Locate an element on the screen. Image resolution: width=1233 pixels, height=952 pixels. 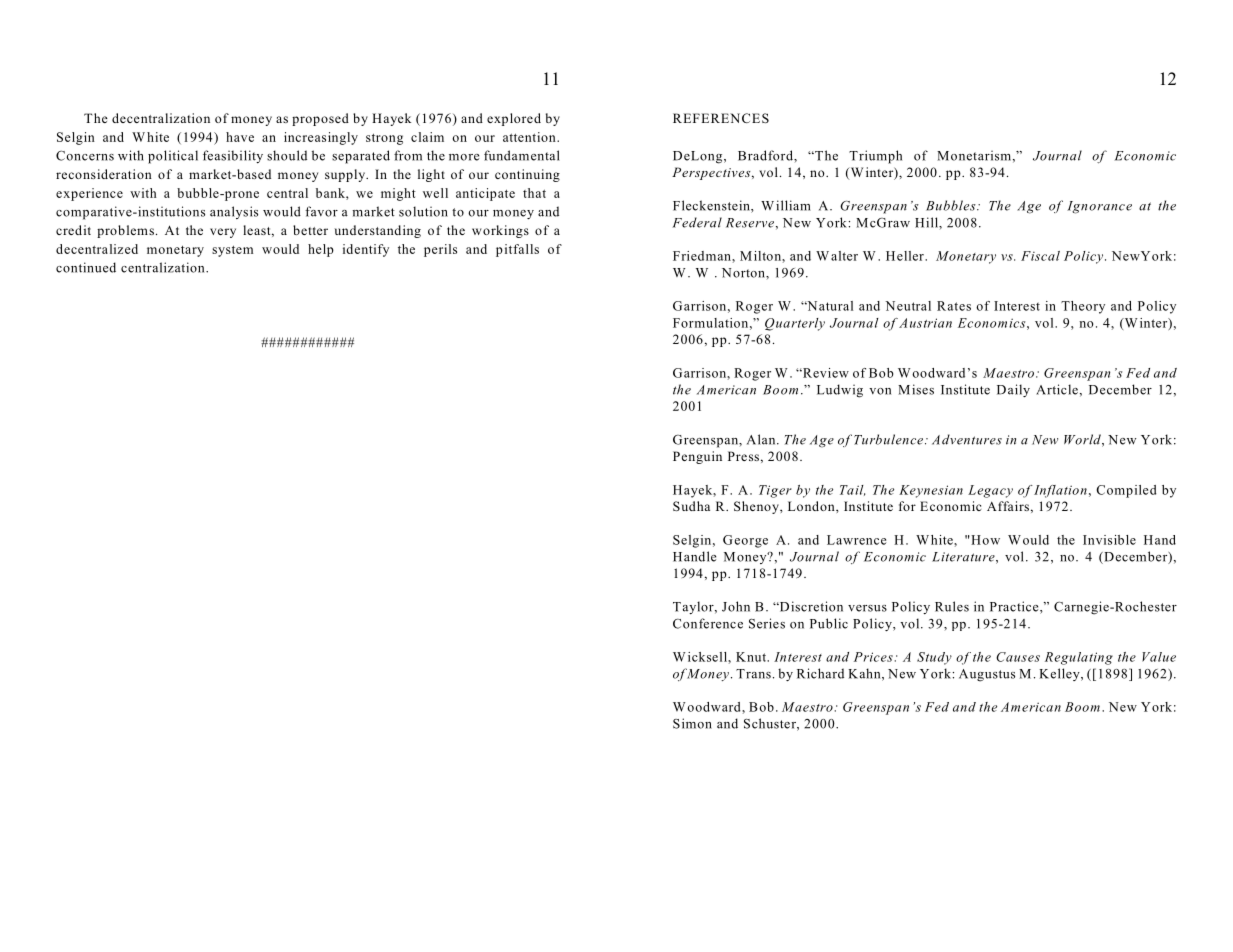
Adventures is located at coordinates (967, 439).
